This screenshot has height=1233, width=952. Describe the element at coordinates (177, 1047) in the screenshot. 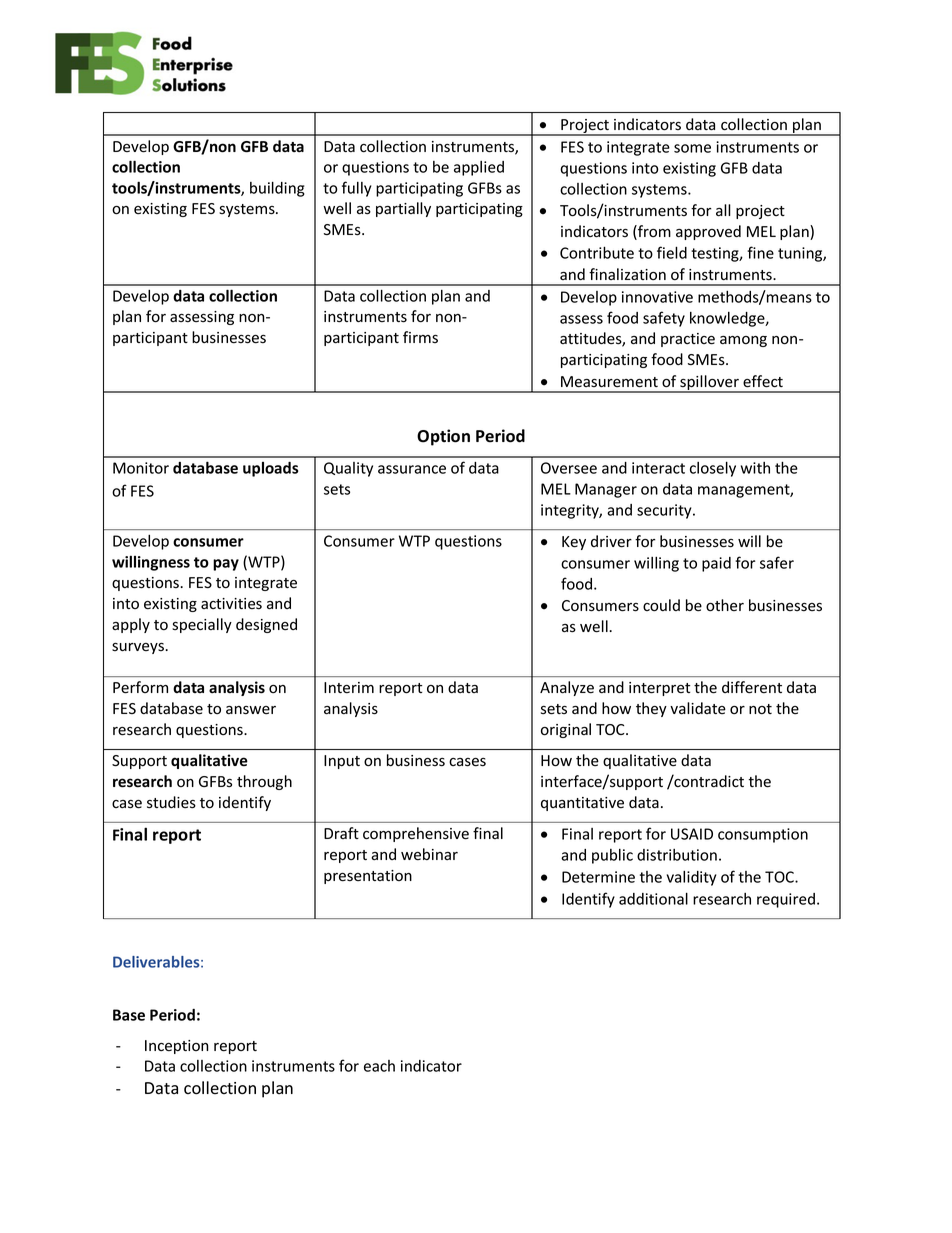

I see `Inception` at that location.
